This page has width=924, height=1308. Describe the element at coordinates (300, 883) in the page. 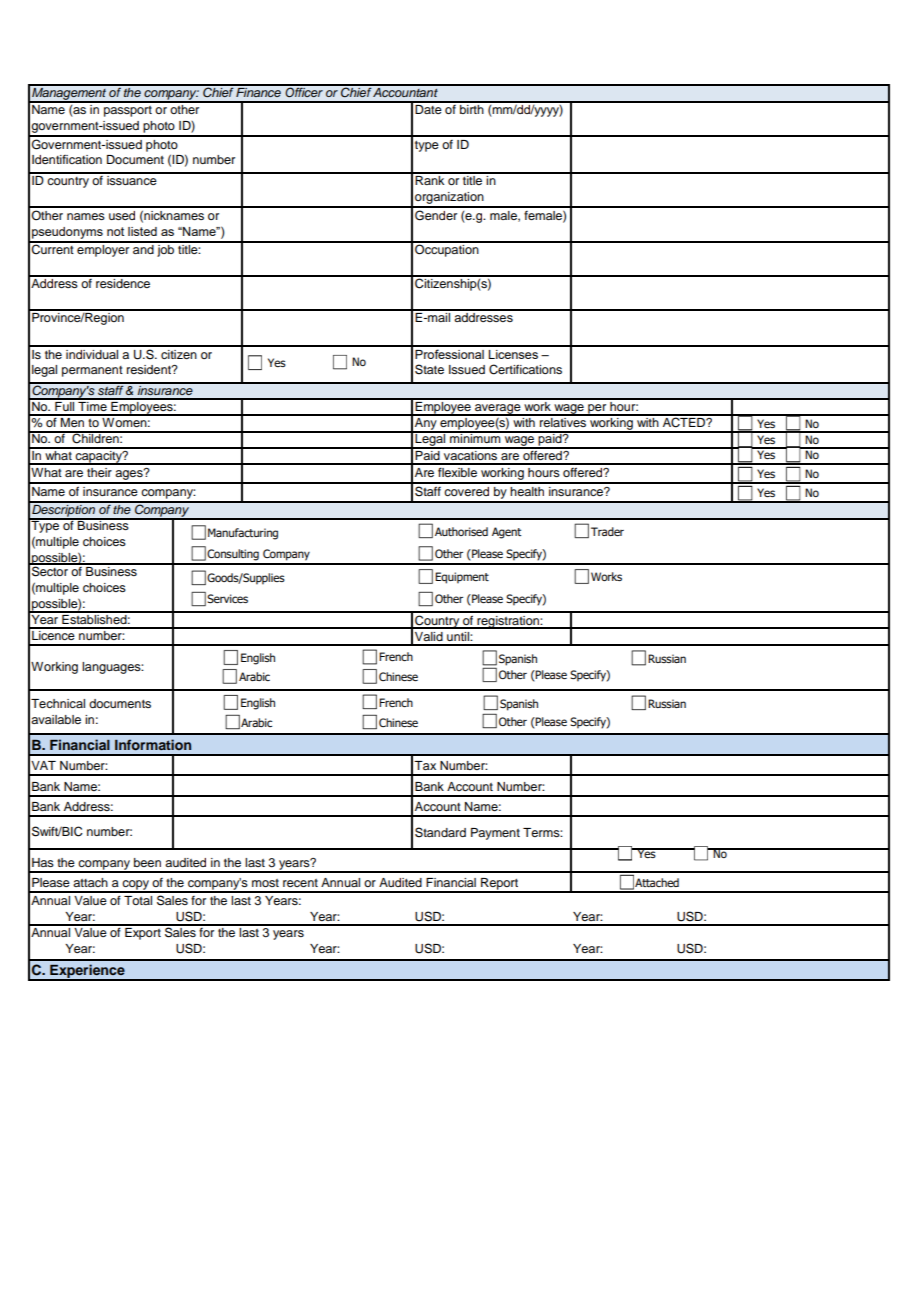

I see `recent` at that location.
